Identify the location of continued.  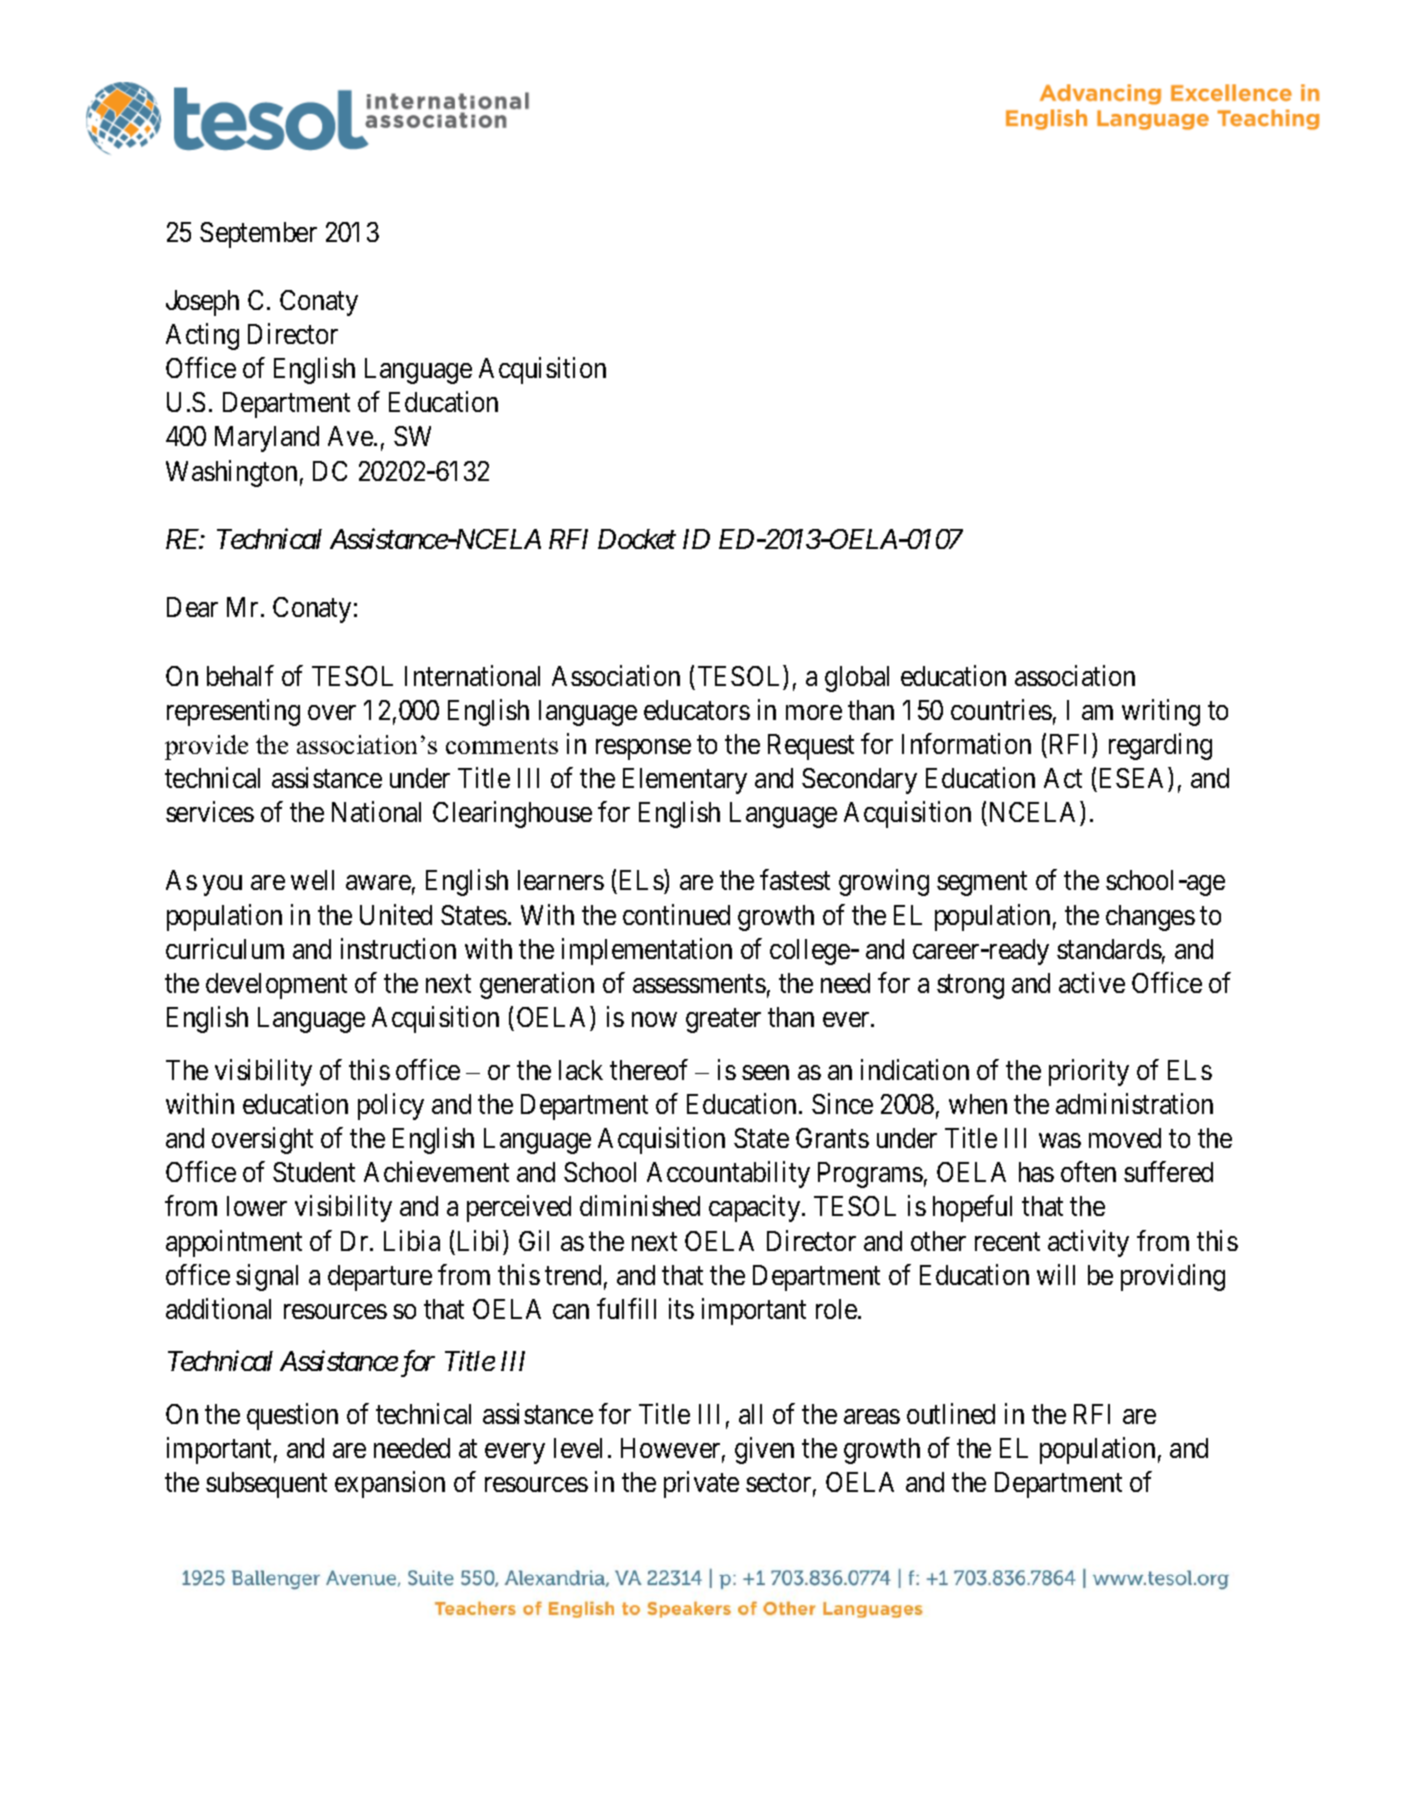
(676, 914).
